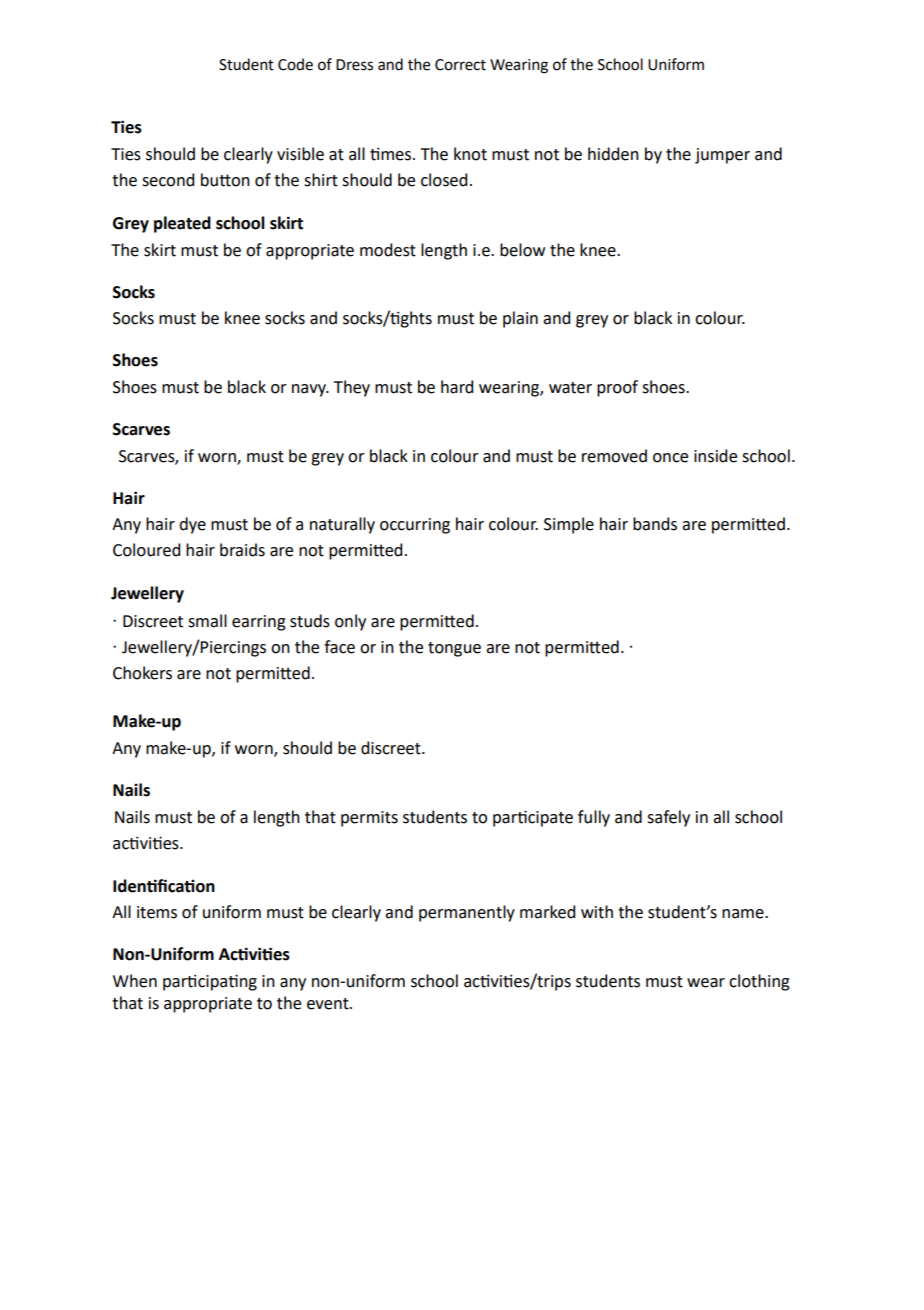 Image resolution: width=924 pixels, height=1310 pixels. What do you see at coordinates (655, 524) in the screenshot?
I see `bands` at bounding box center [655, 524].
